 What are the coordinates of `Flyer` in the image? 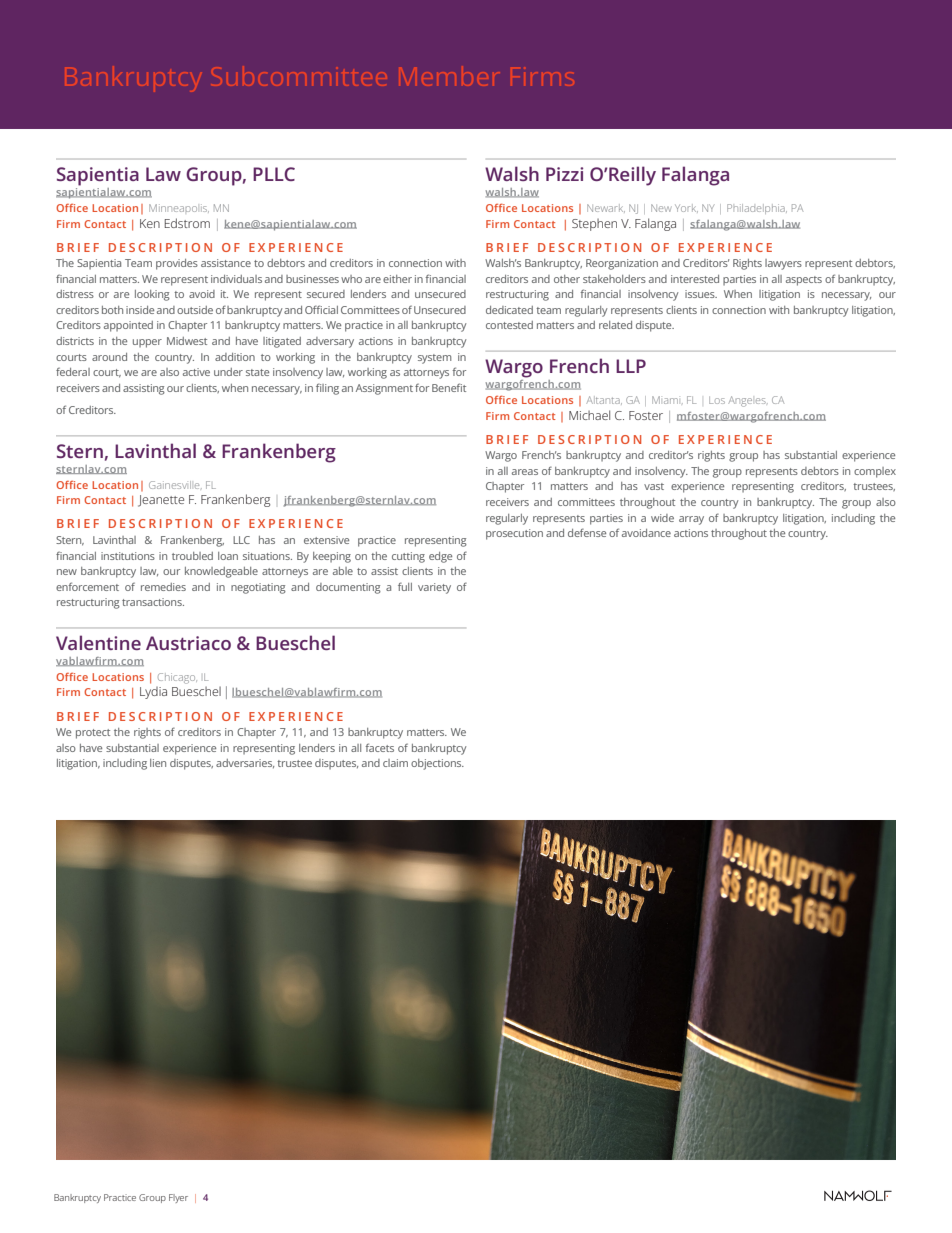 It's located at (178, 1198).
